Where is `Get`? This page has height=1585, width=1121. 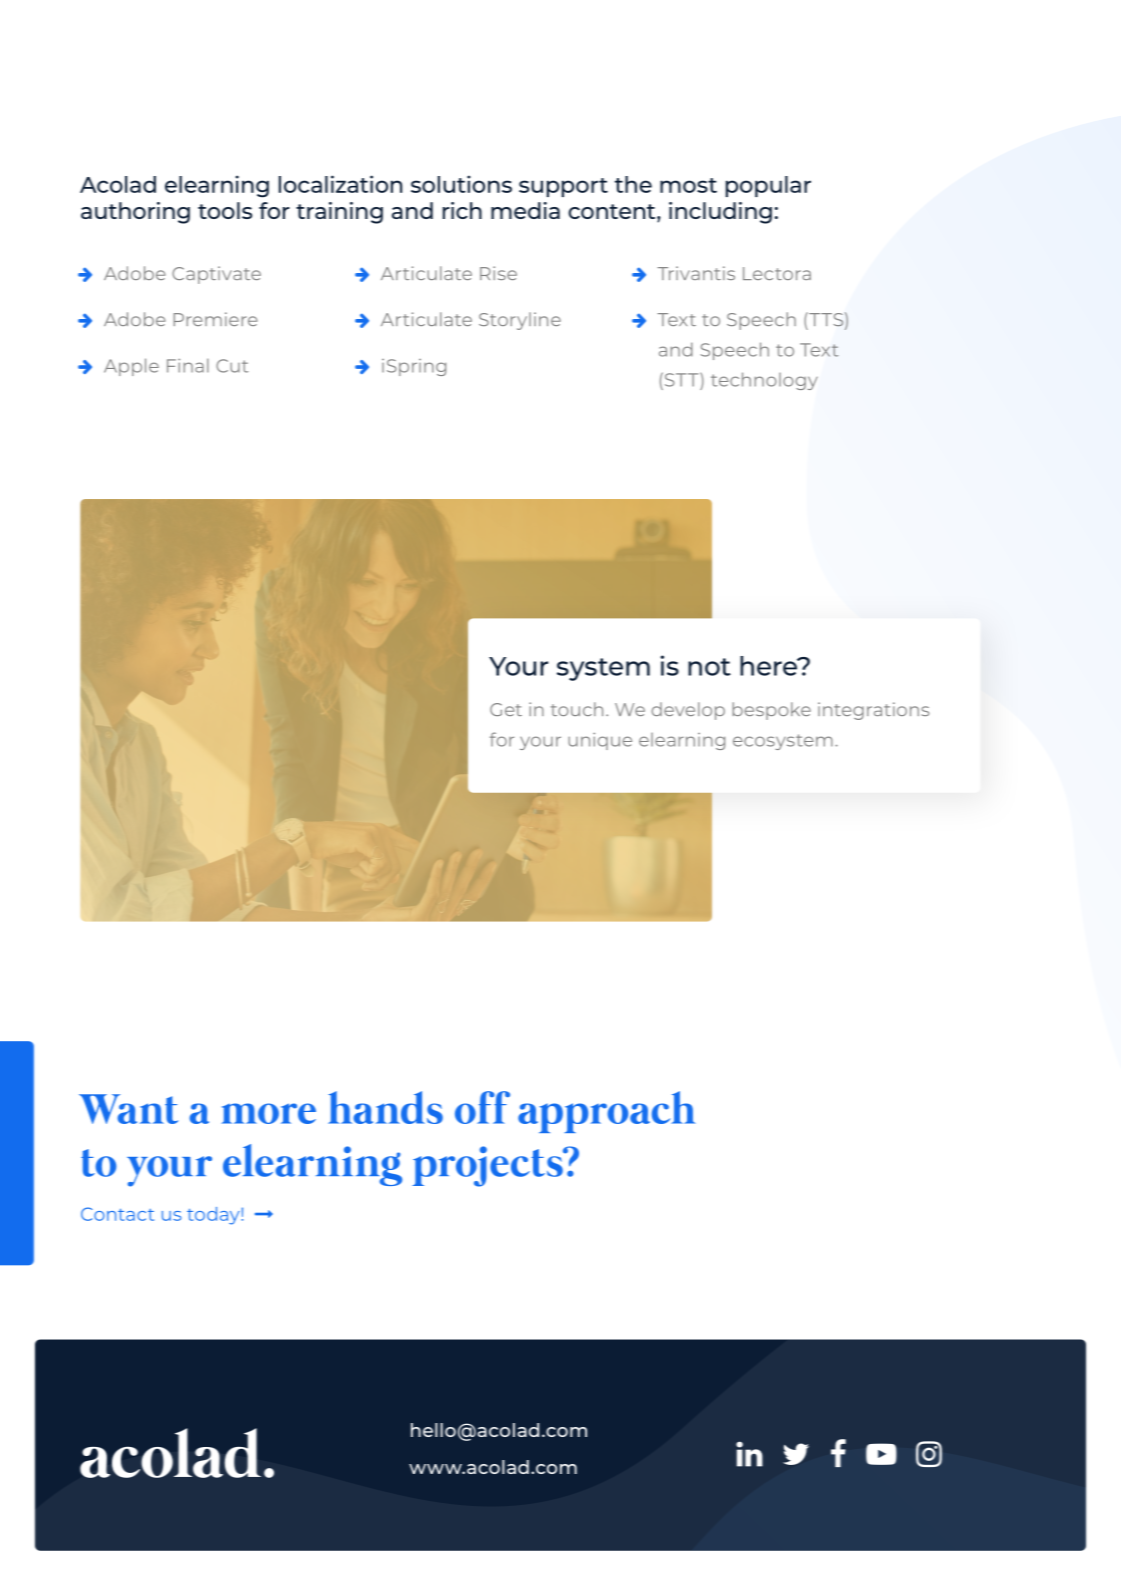
Get is located at coordinates (506, 709).
